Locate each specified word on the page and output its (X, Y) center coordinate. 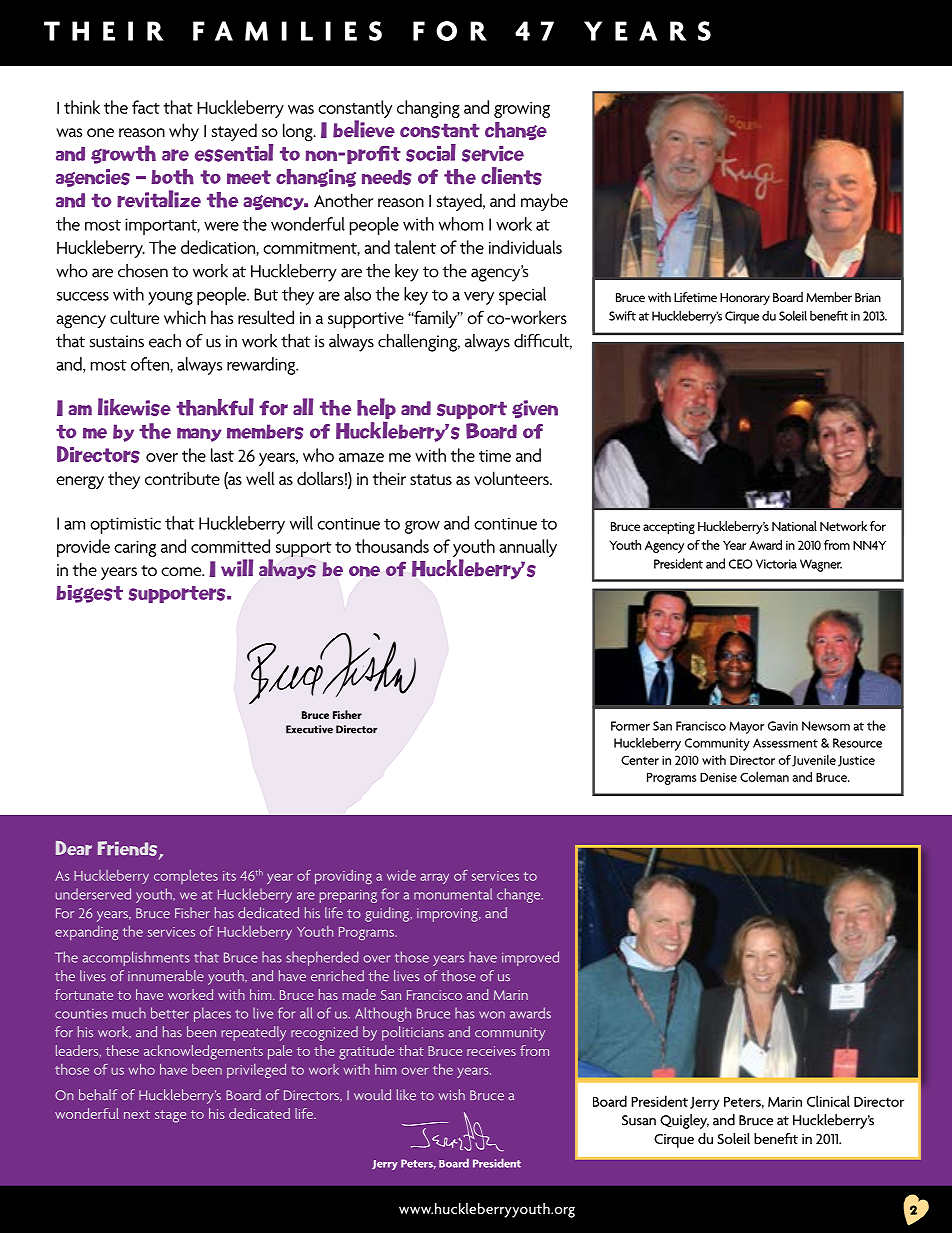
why (184, 132)
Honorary (745, 299)
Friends (129, 850)
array (435, 878)
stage (170, 1116)
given (535, 409)
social (431, 153)
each (165, 341)
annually (528, 548)
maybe (544, 202)
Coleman (764, 776)
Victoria (776, 564)
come (182, 571)
